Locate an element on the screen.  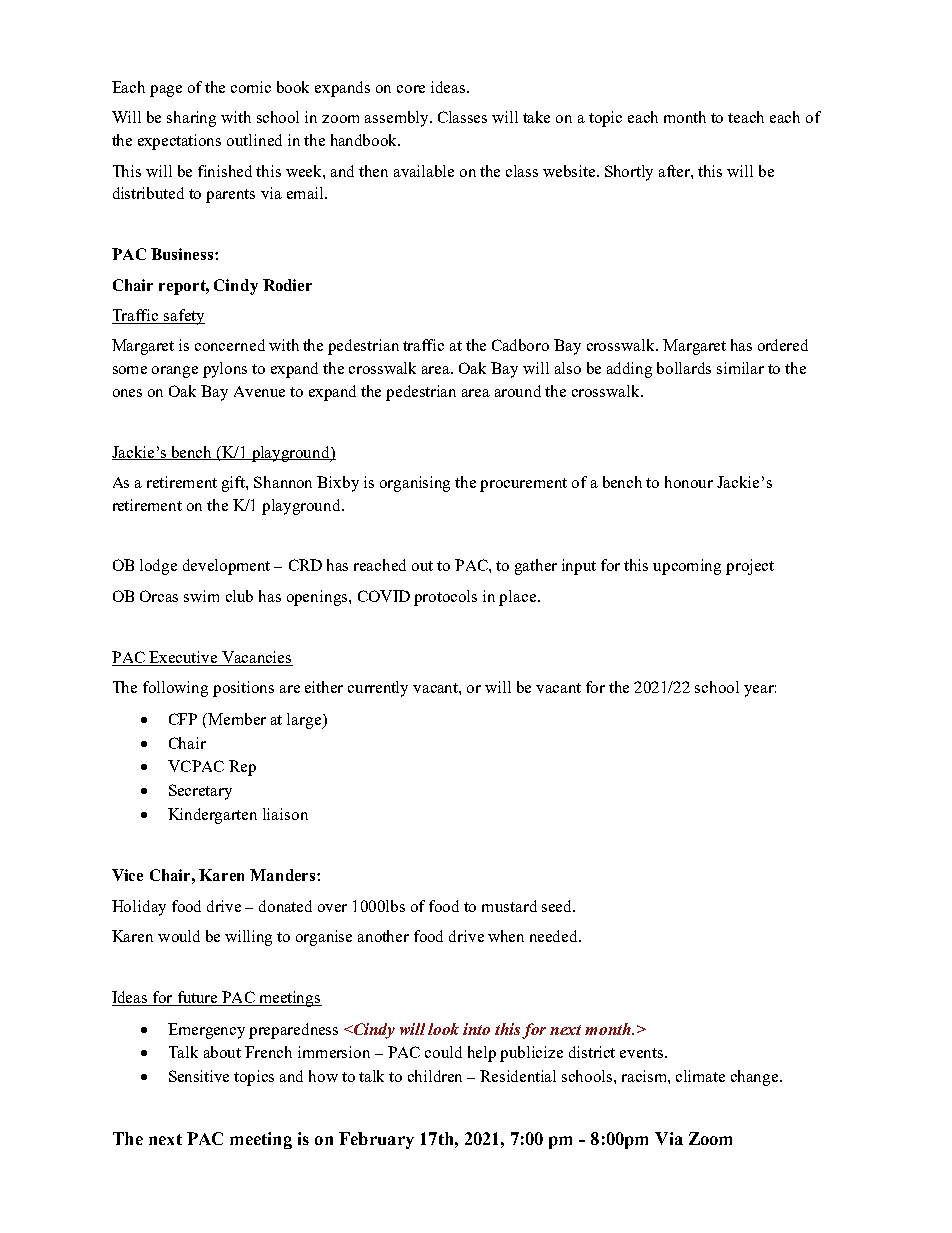
Kindergarten is located at coordinates (212, 816).
